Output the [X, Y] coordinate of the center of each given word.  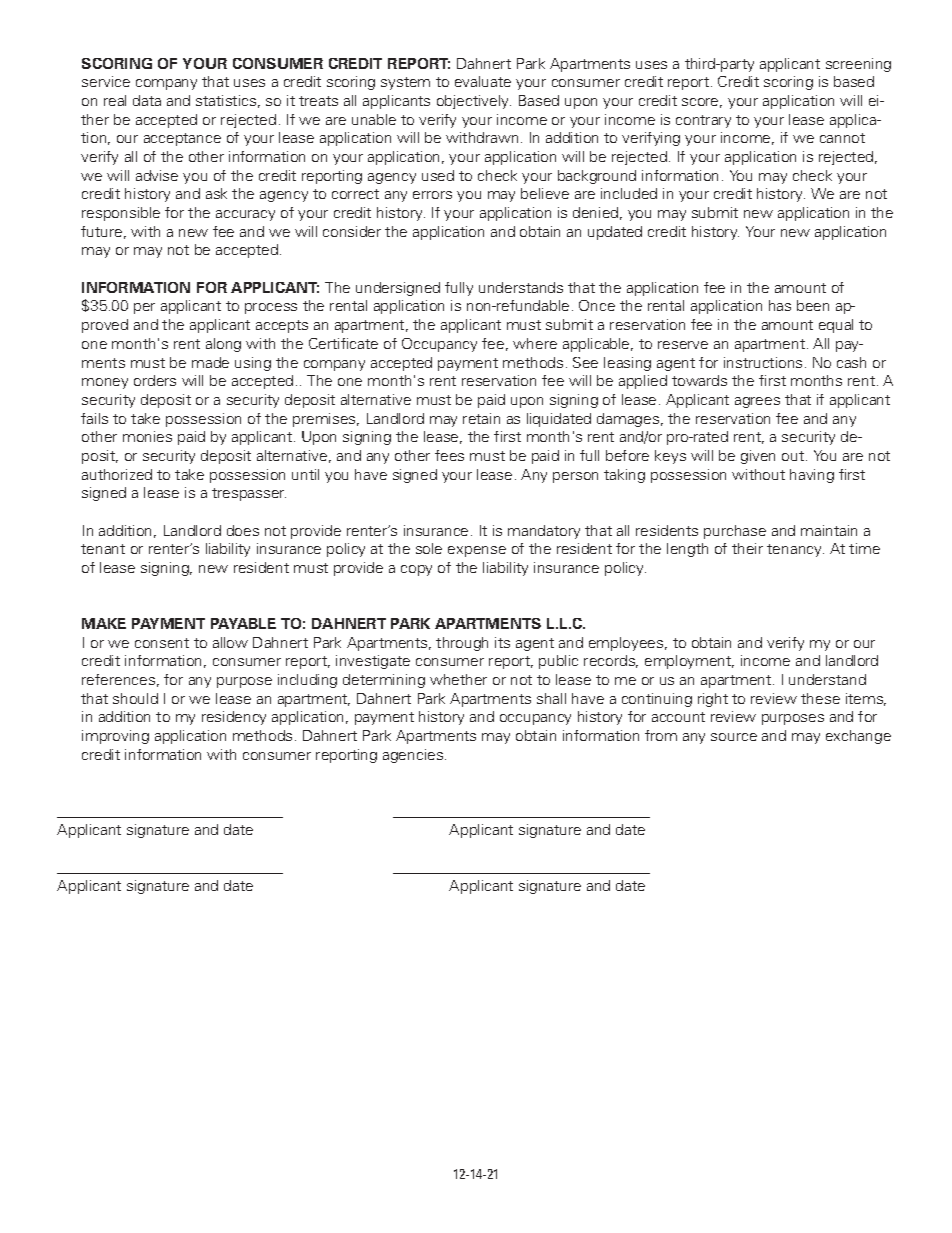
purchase [735, 532]
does [243, 530]
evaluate [483, 81]
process [271, 308]
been [813, 305]
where [535, 343]
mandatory [544, 532]
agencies [413, 756]
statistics [226, 100]
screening [858, 65]
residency [234, 718]
